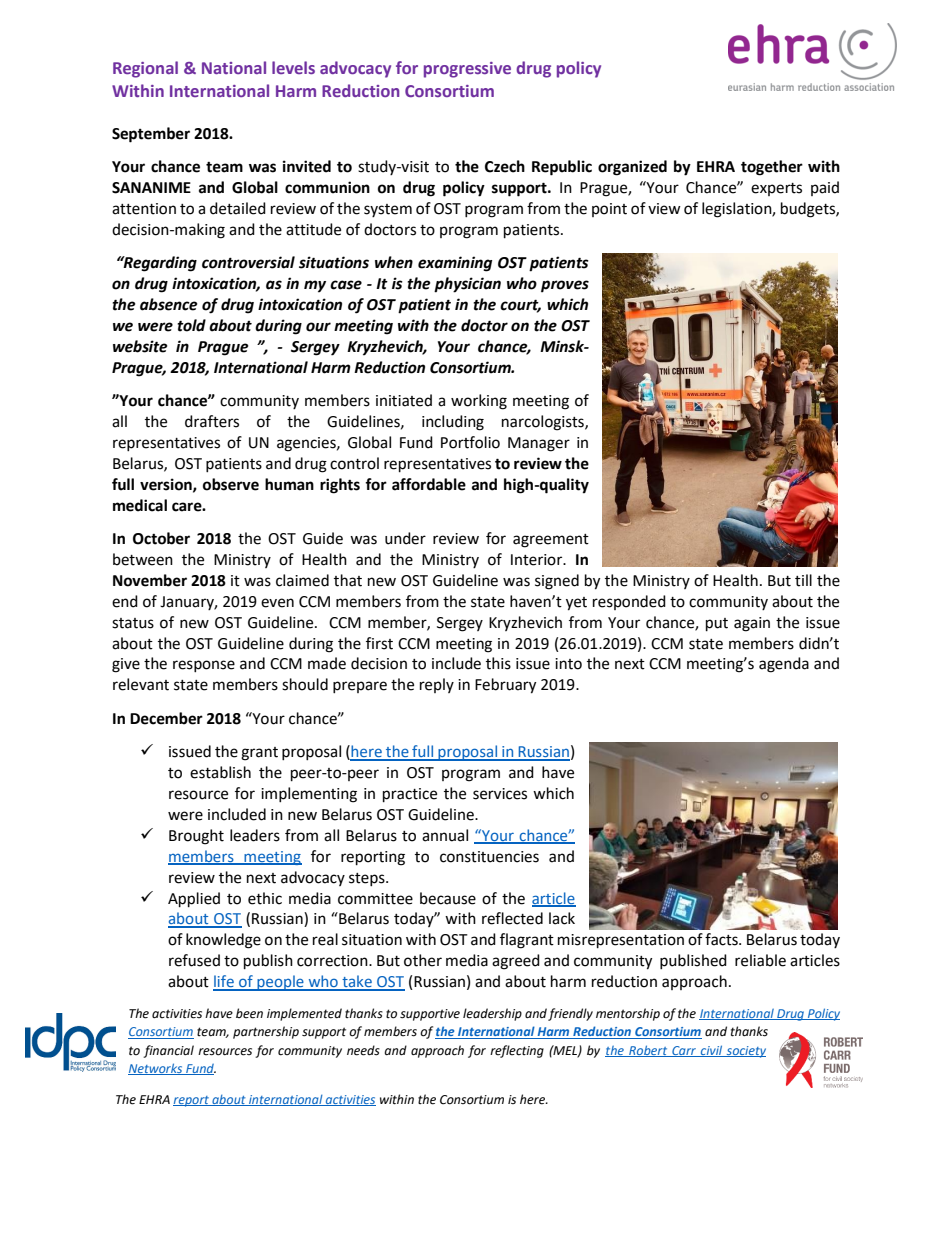  I want to click on progressive, so click(467, 70).
